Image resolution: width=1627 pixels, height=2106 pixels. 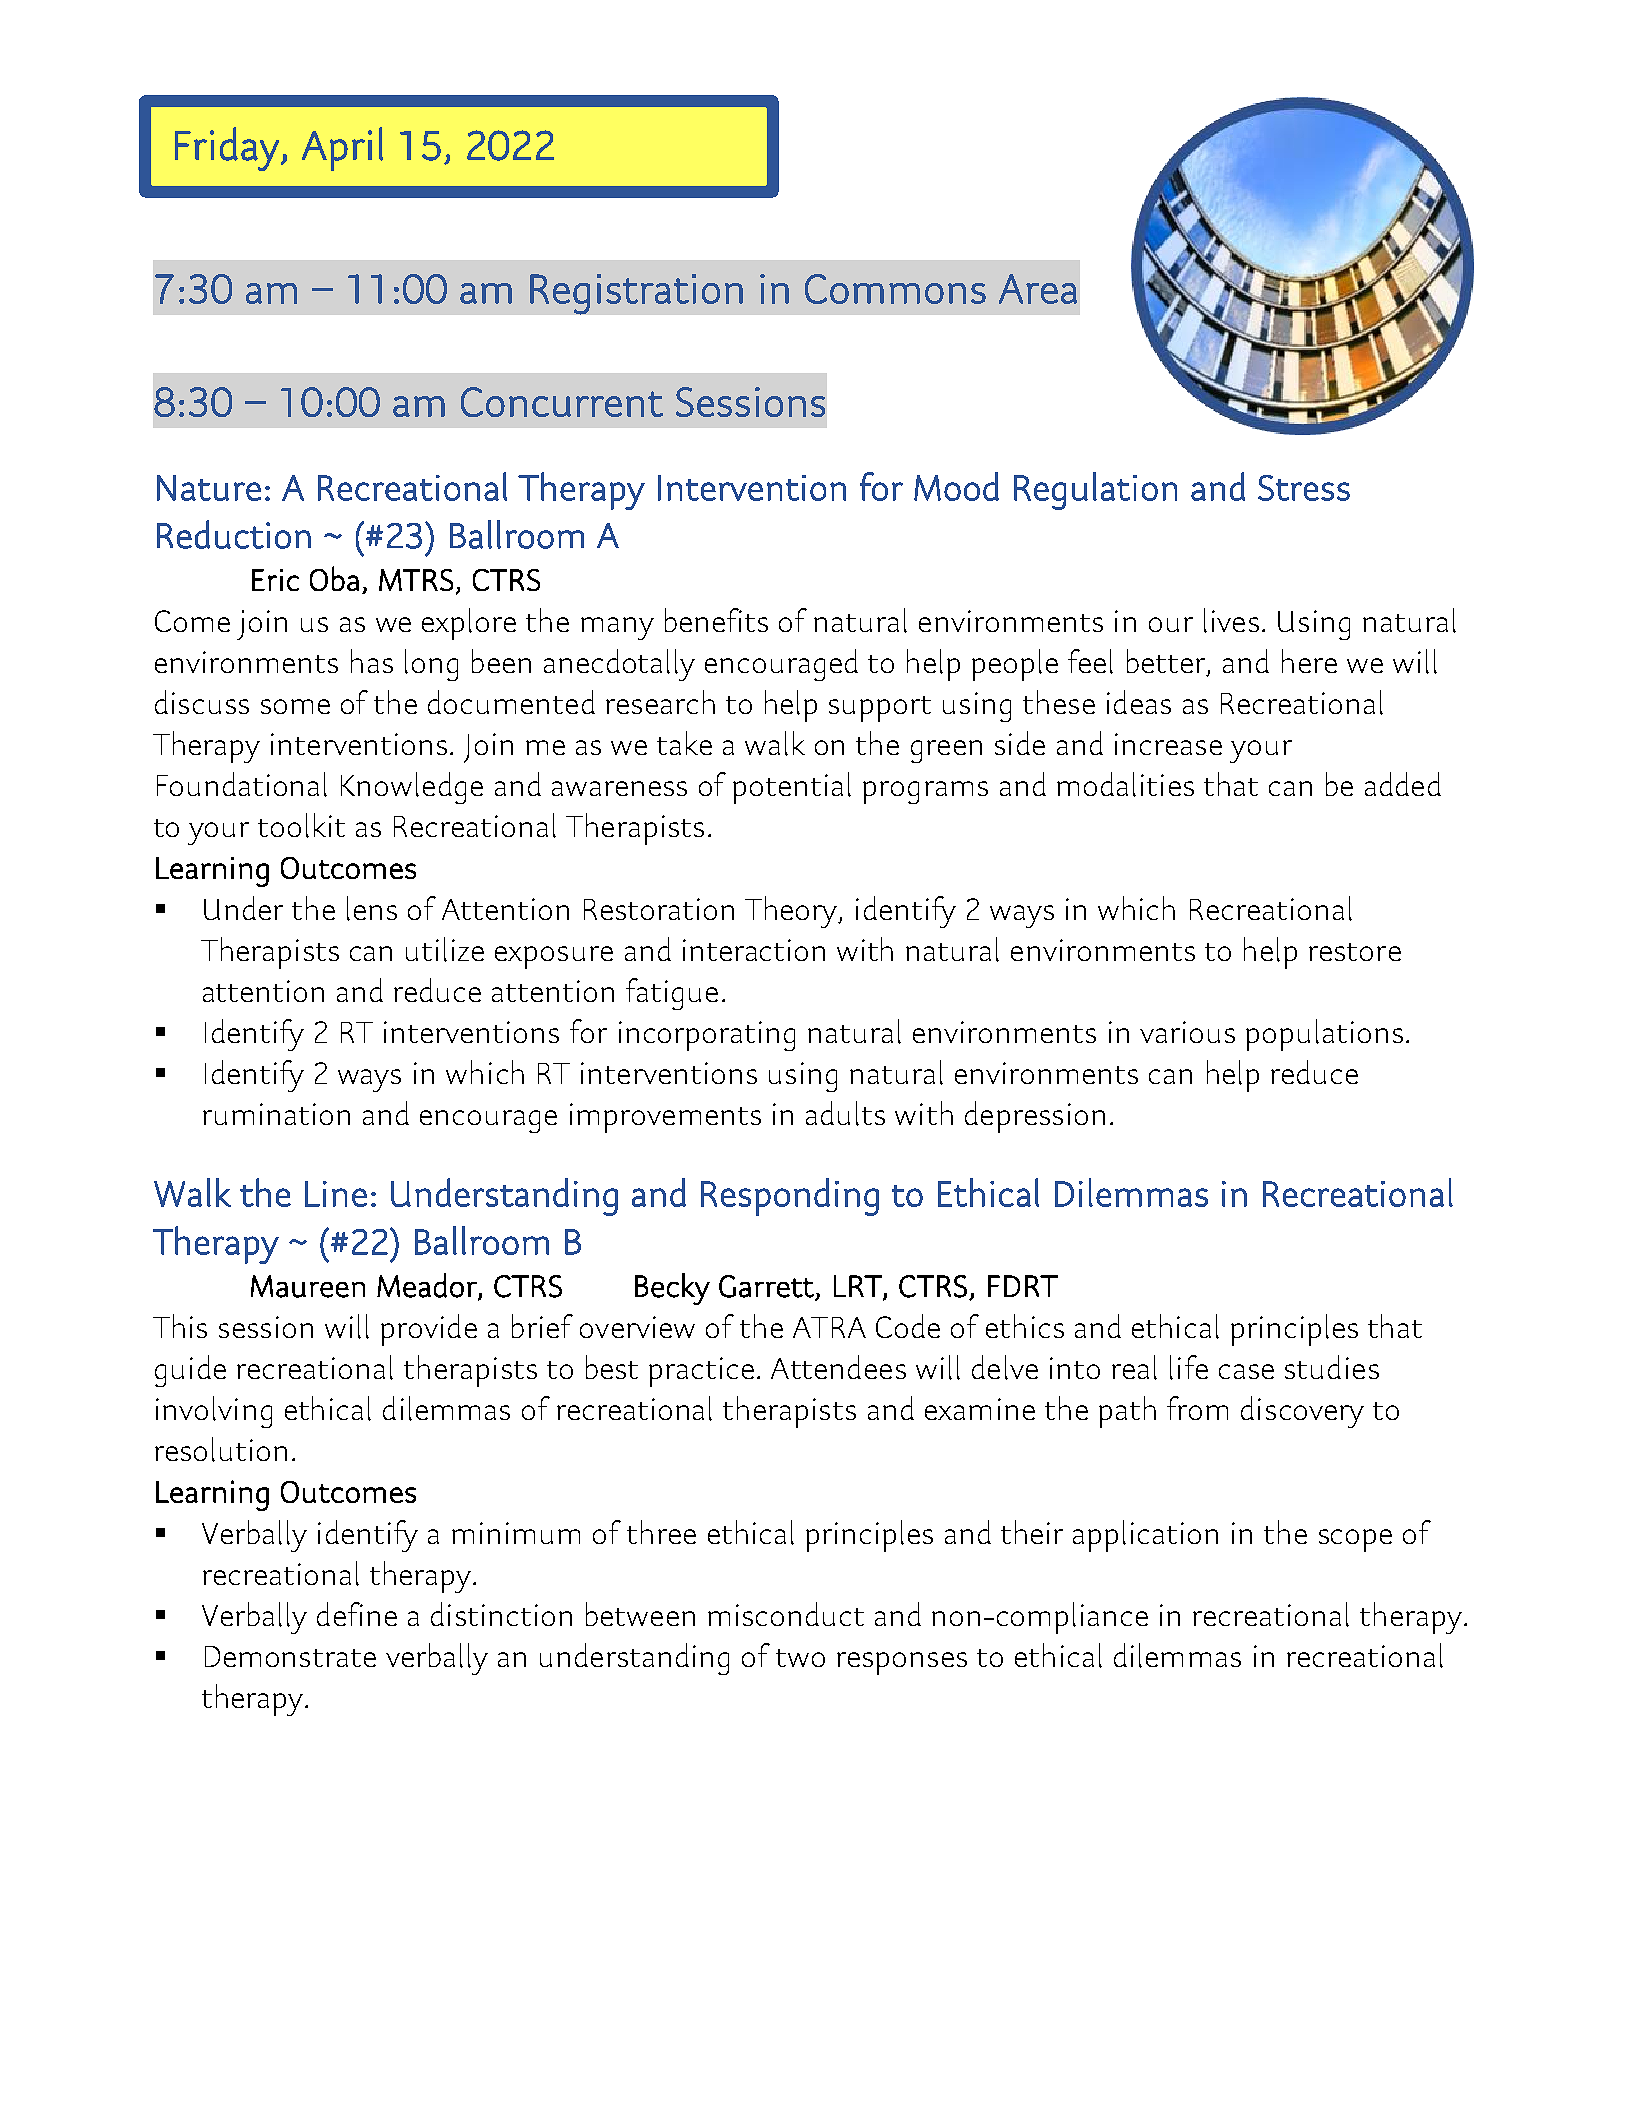 What do you see at coordinates (786, 1614) in the image?
I see `misconduct` at bounding box center [786, 1614].
